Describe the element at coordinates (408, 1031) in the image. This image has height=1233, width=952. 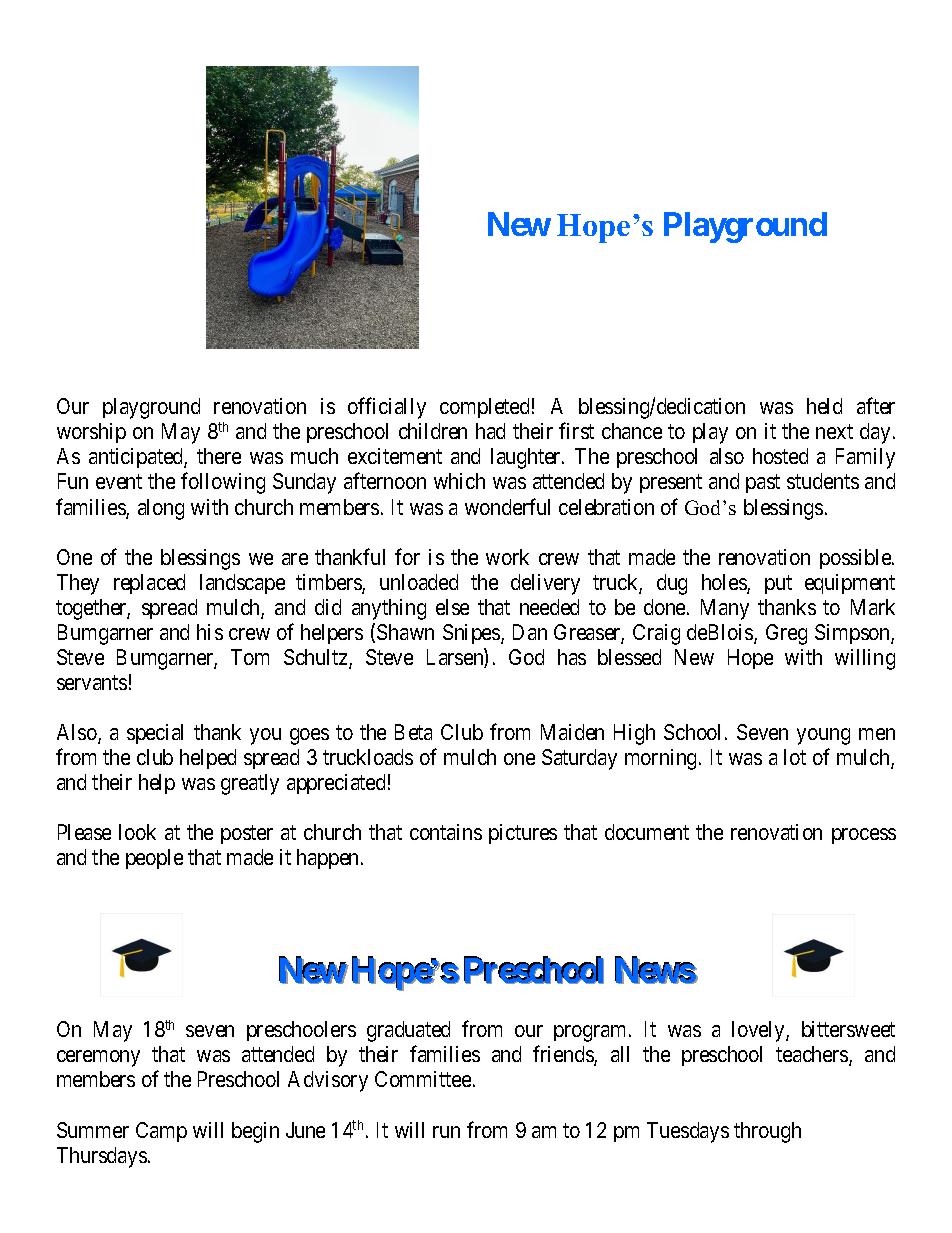
I see `graduated` at that location.
